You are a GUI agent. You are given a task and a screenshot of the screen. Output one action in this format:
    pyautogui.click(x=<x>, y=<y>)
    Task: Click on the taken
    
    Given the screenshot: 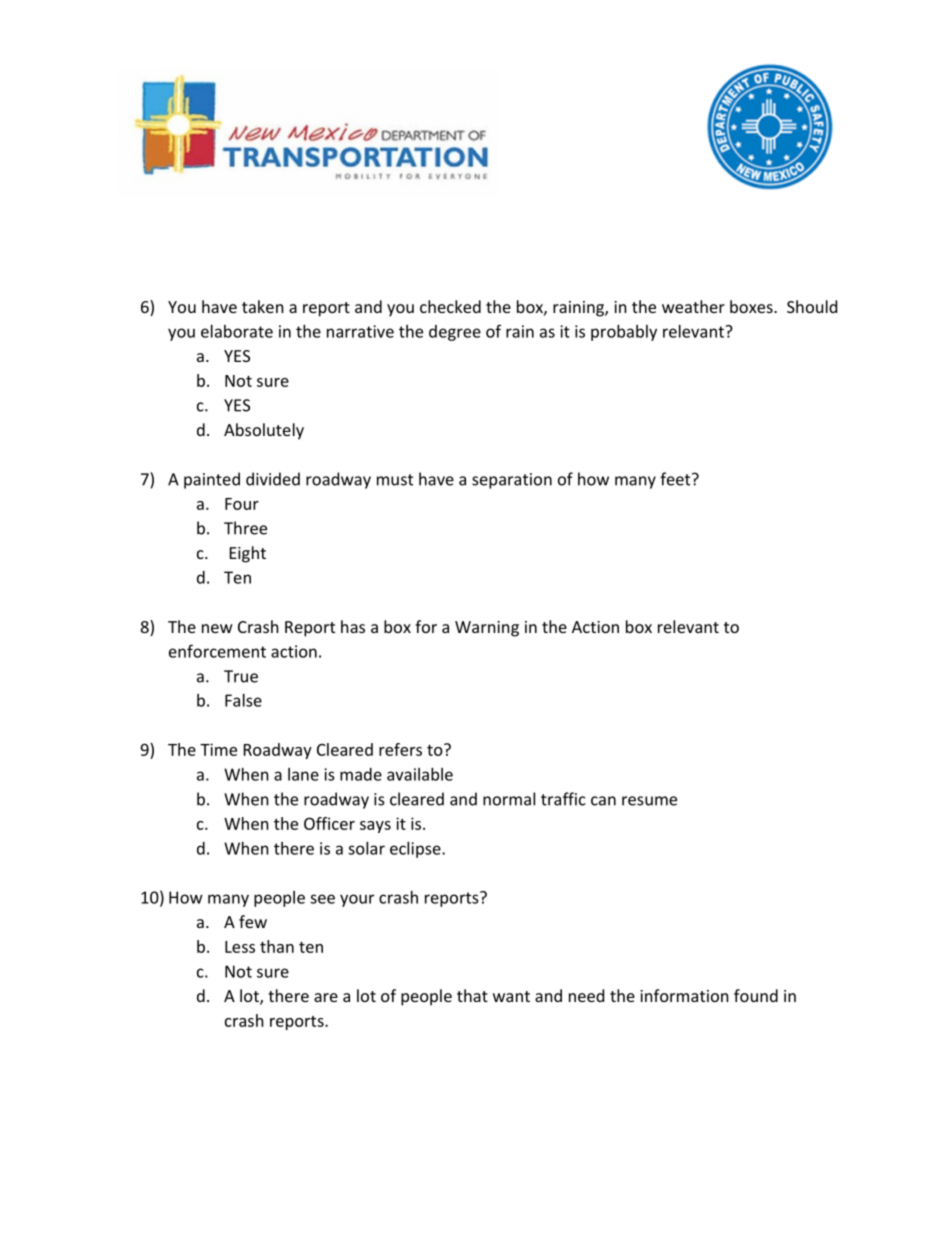 What is the action you would take?
    pyautogui.click(x=263, y=306)
